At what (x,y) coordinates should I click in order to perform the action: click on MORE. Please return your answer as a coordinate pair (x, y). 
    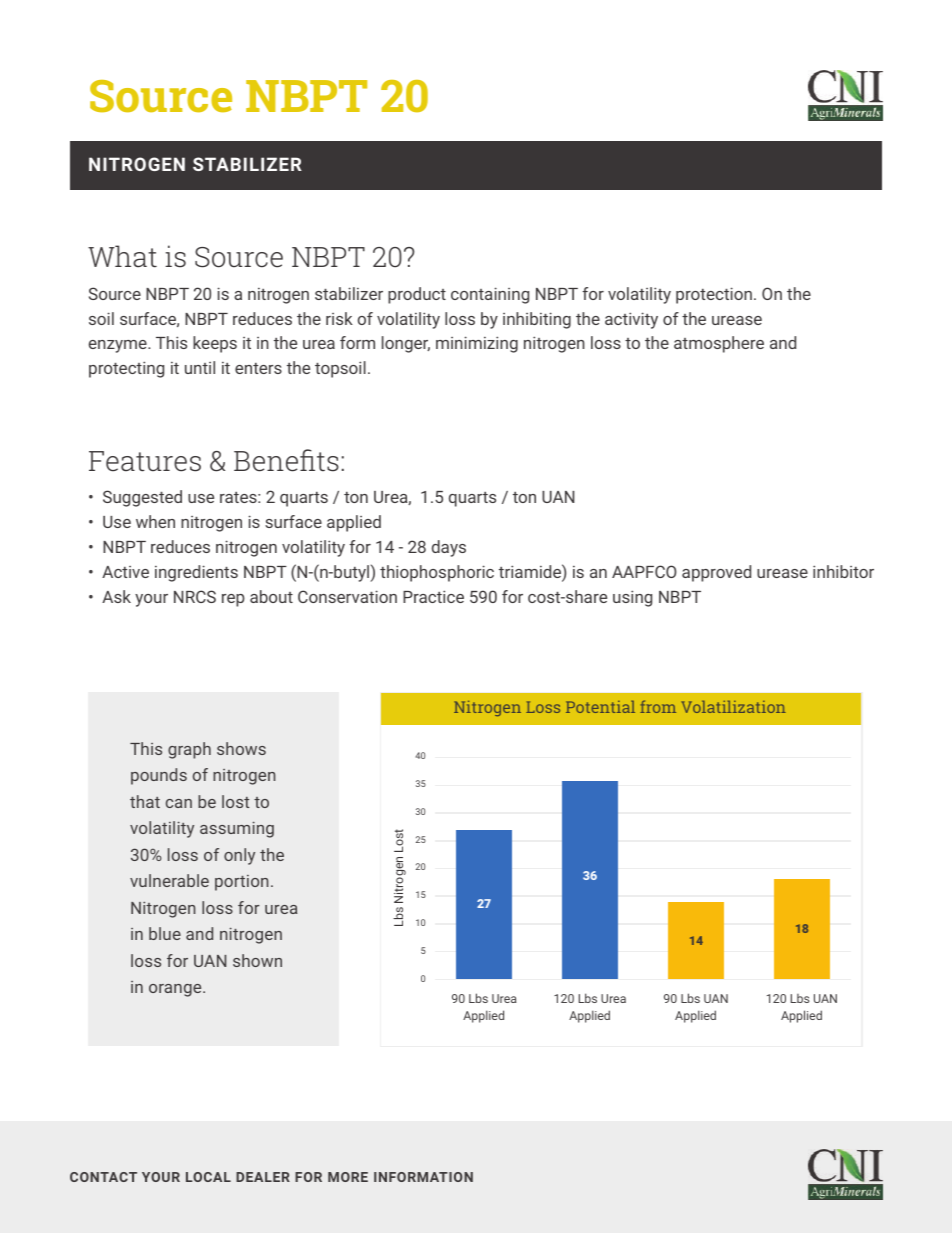
    Looking at the image, I should click on (348, 1177).
